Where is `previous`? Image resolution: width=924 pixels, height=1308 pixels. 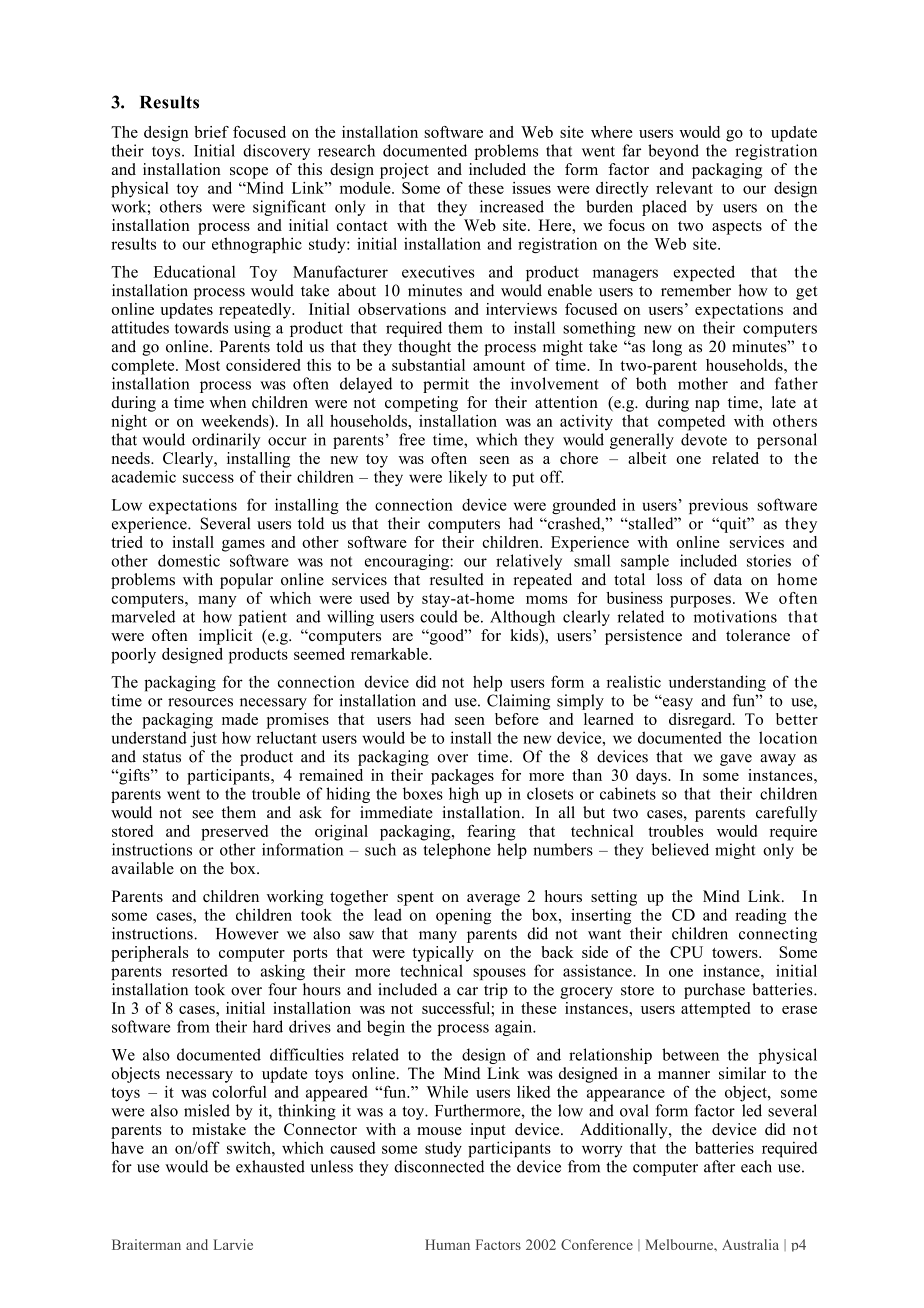 previous is located at coordinates (718, 506).
